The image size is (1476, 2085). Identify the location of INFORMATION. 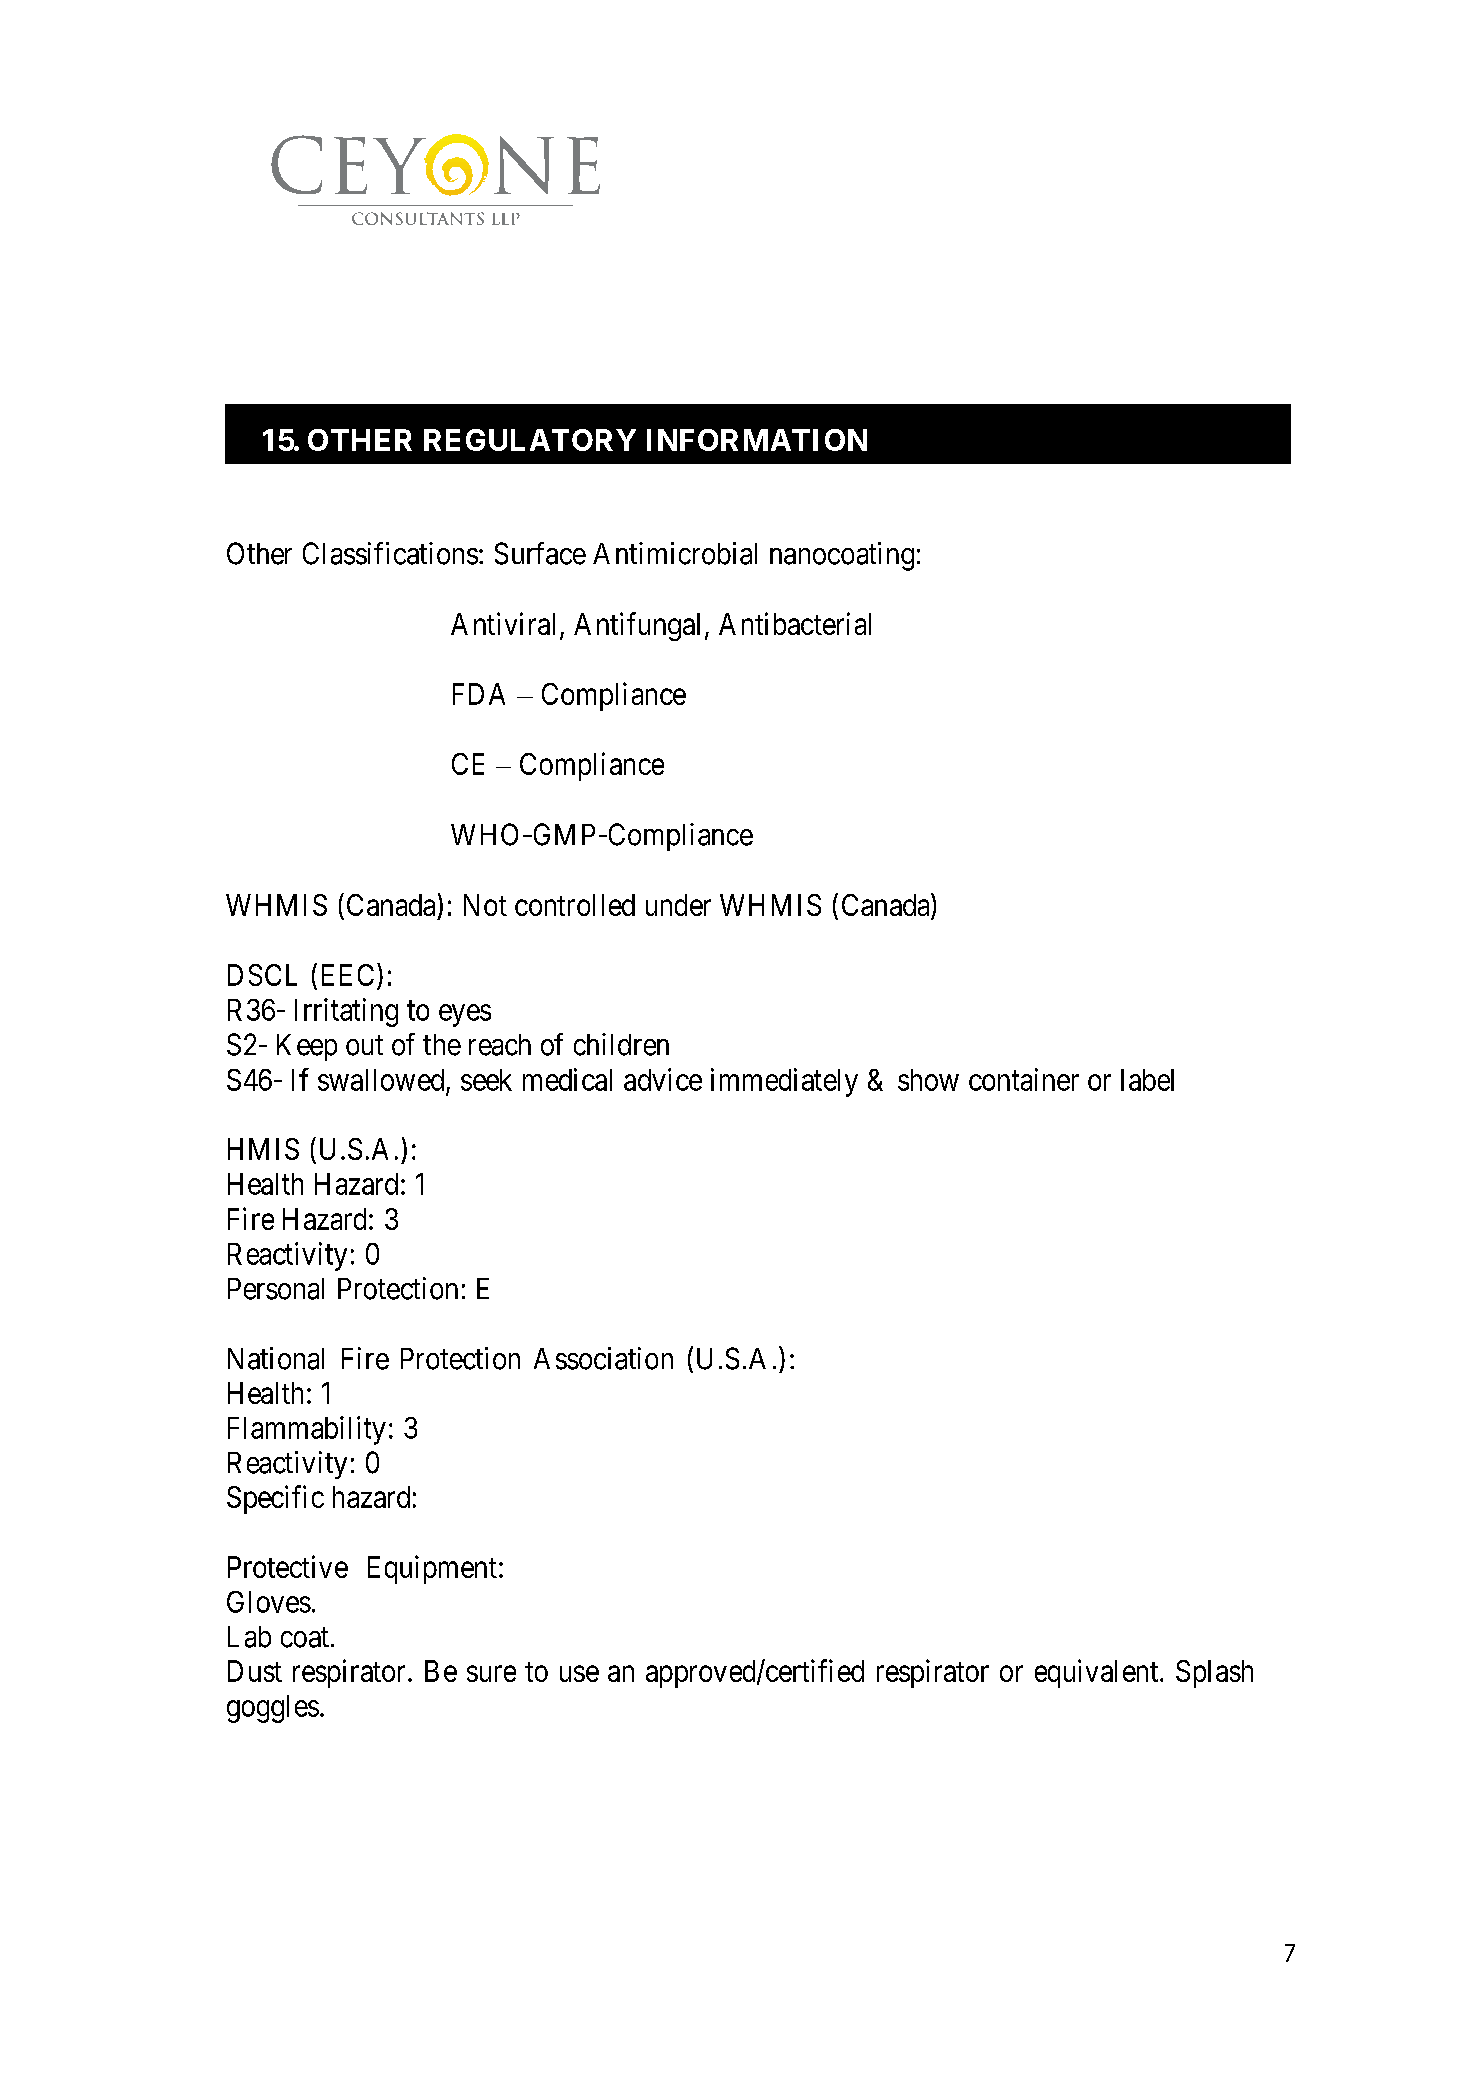
(757, 440).
